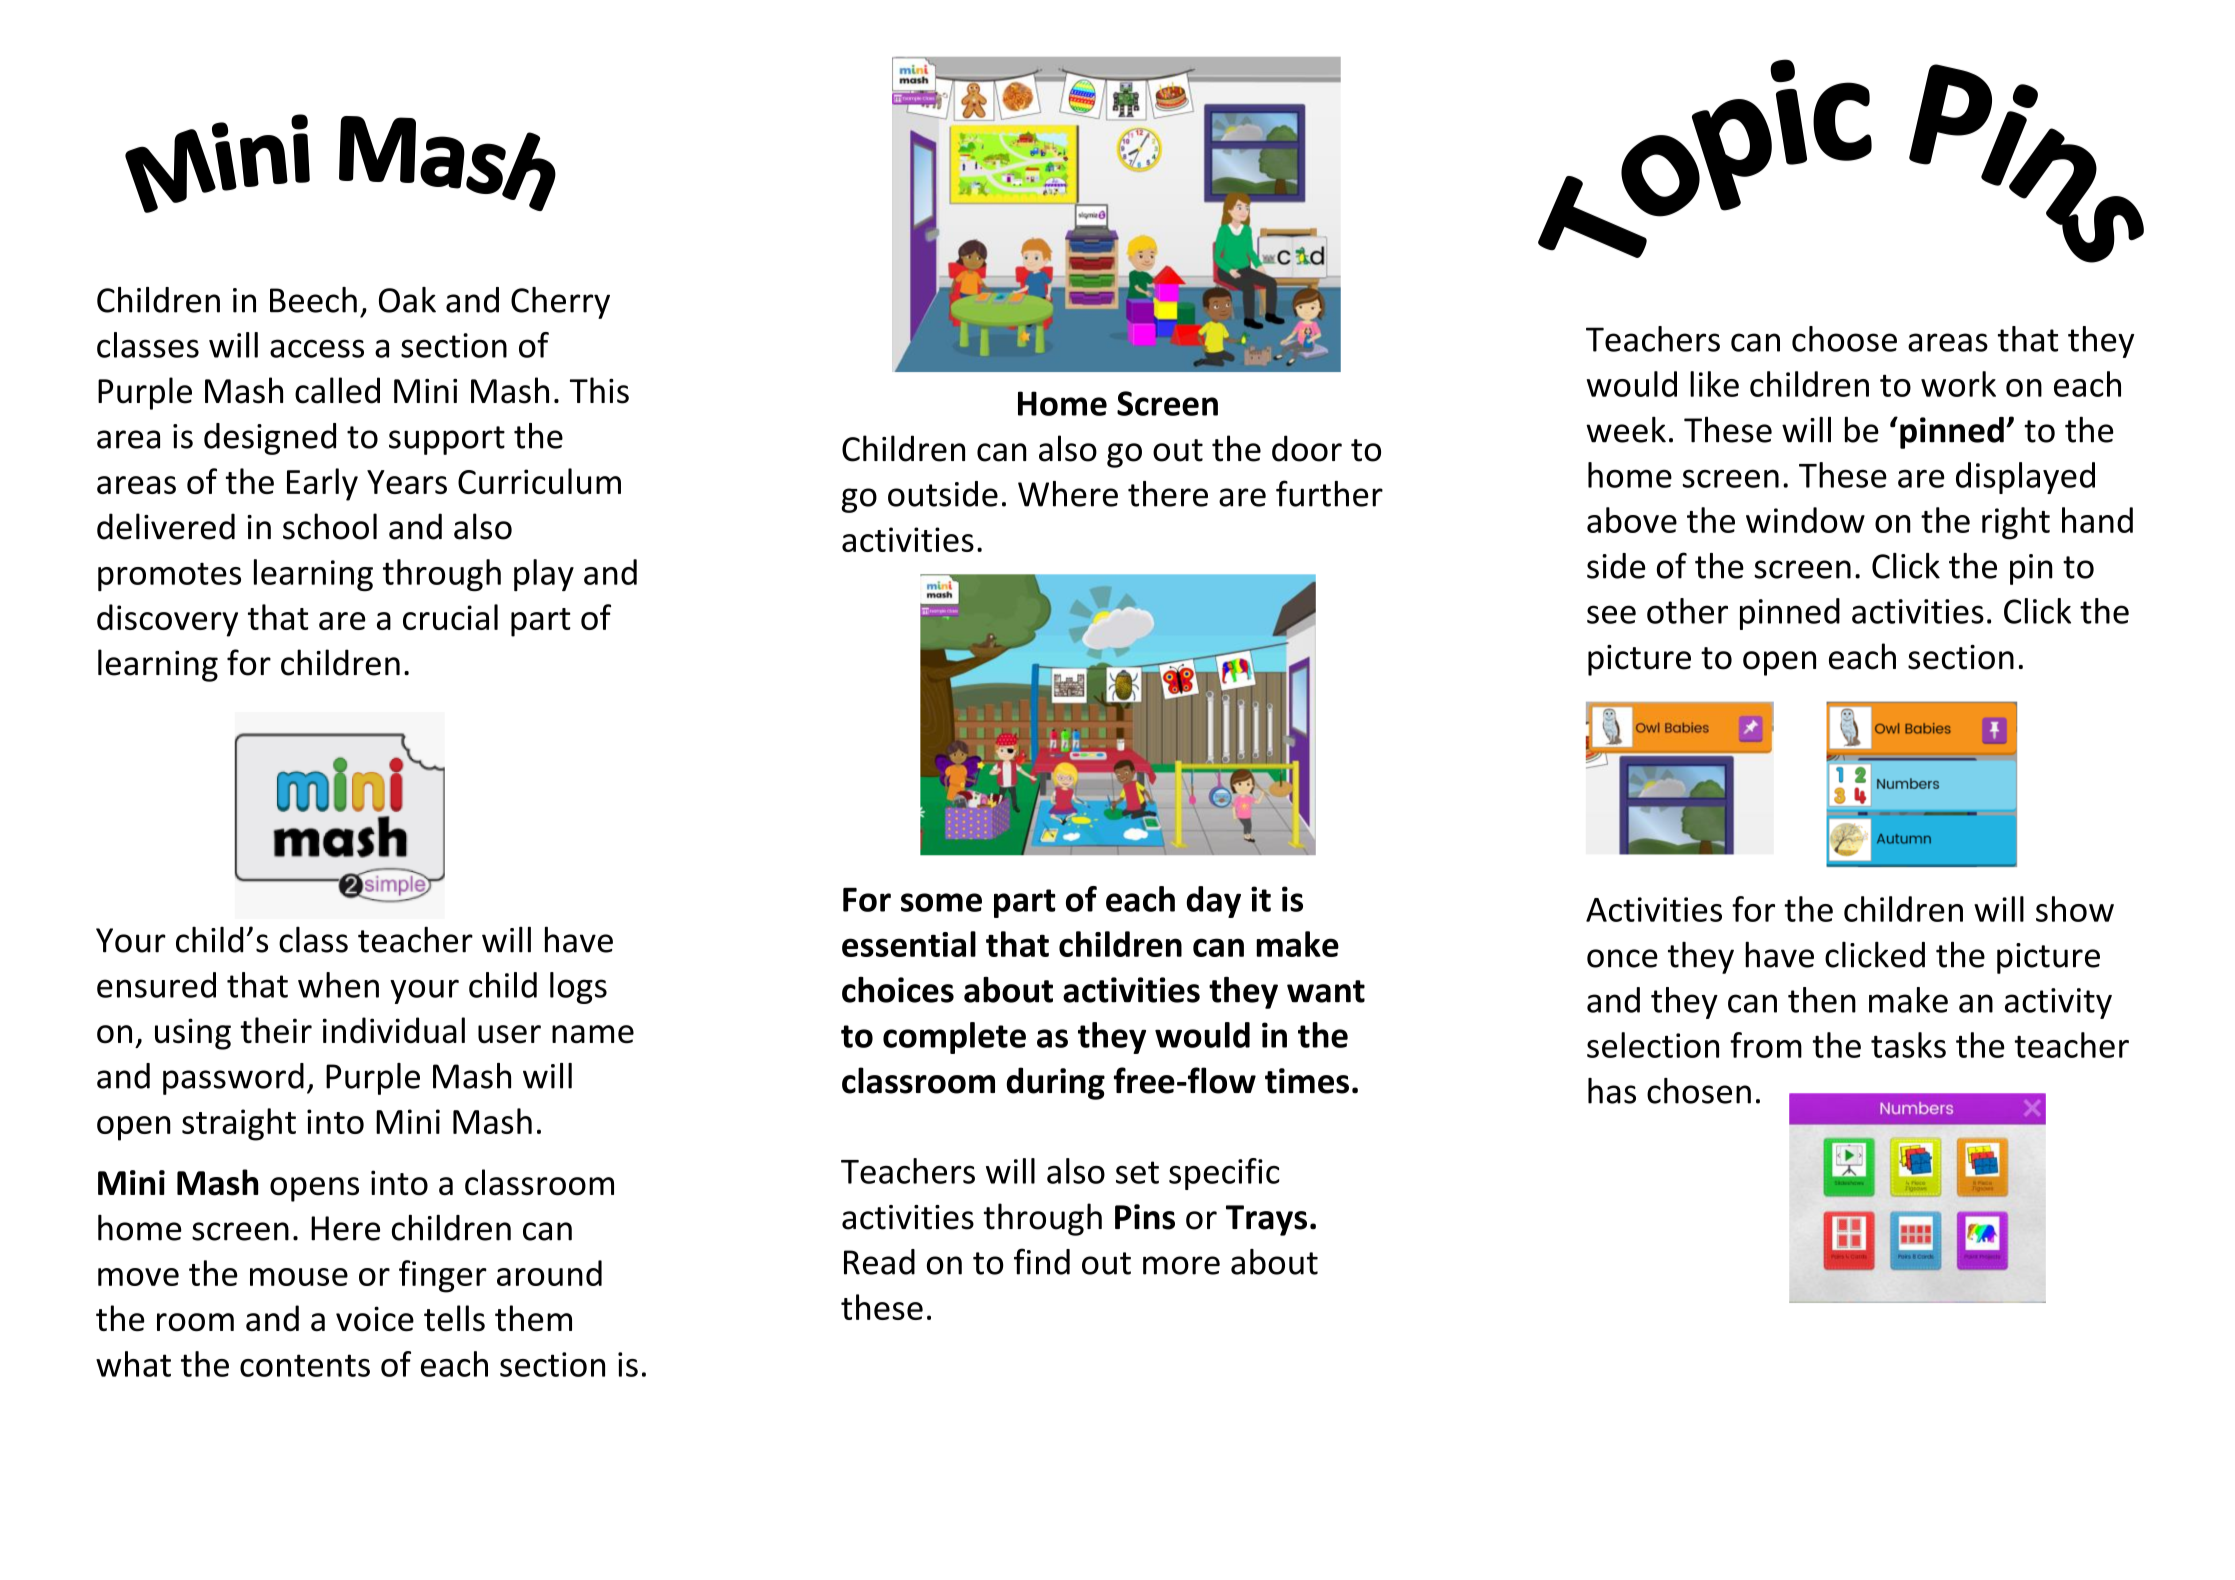  What do you see at coordinates (1181, 1265) in the page?
I see `more` at bounding box center [1181, 1265].
